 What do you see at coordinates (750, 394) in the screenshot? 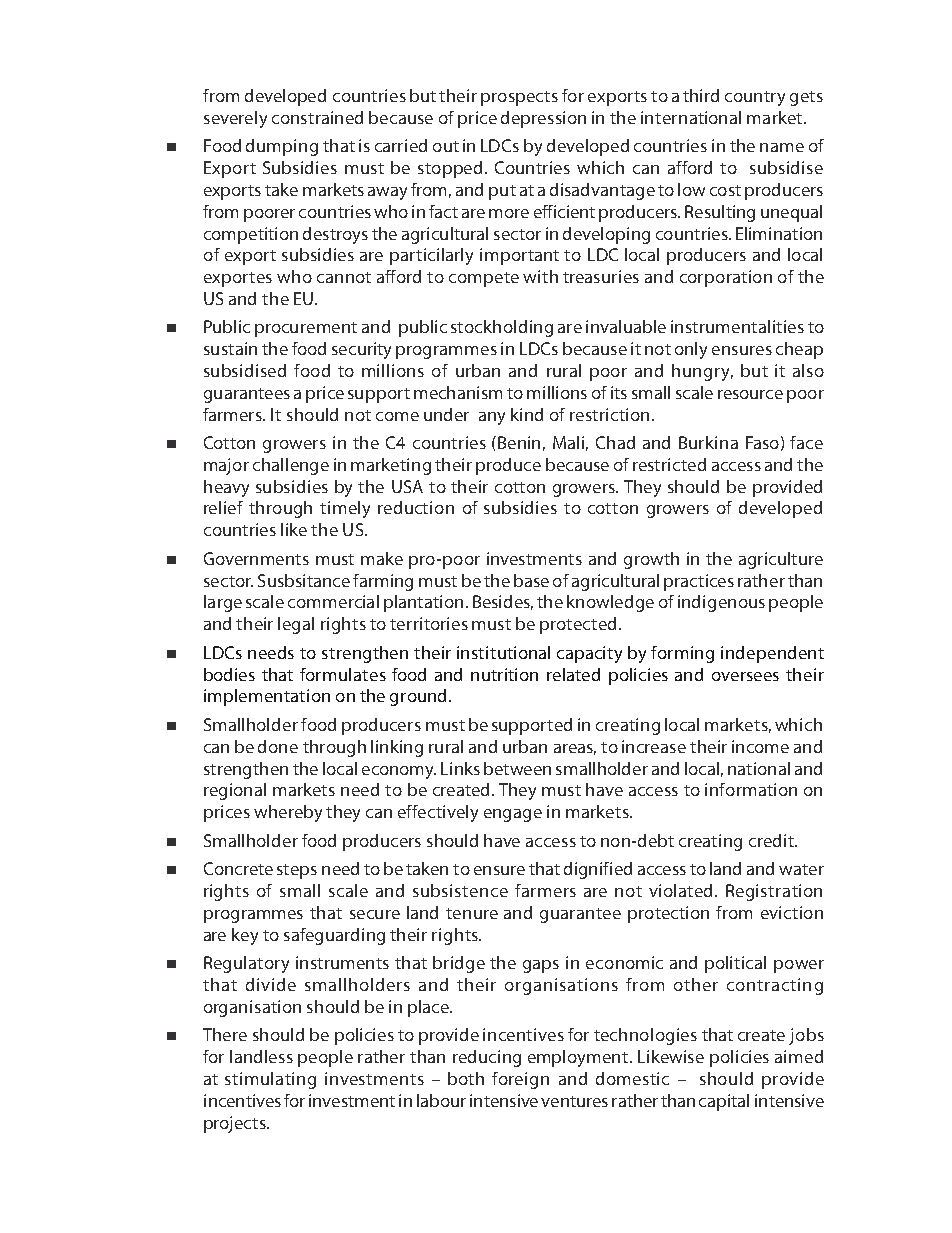
I see `resource` at bounding box center [750, 394].
